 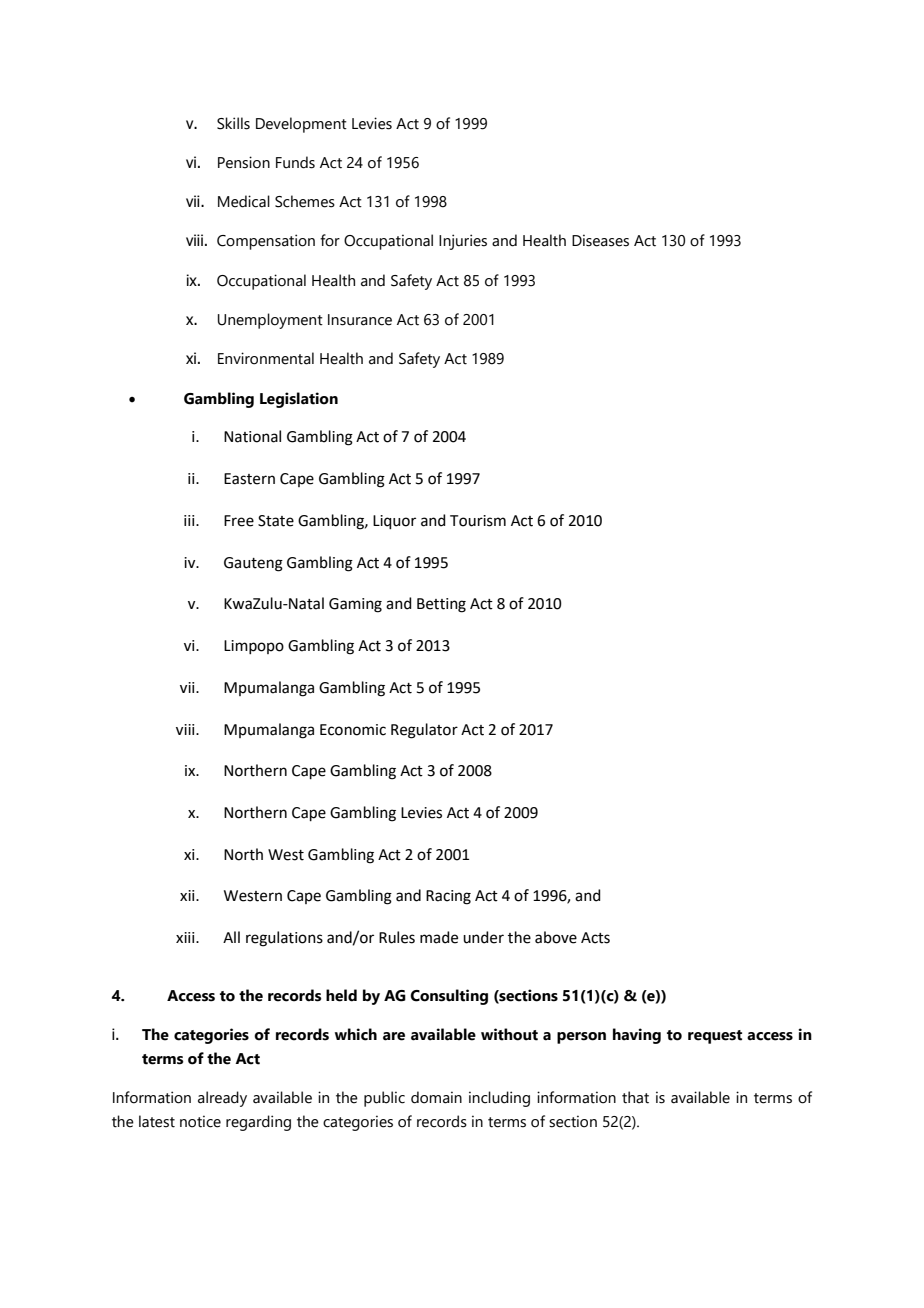 I want to click on Betting, so click(x=441, y=605).
